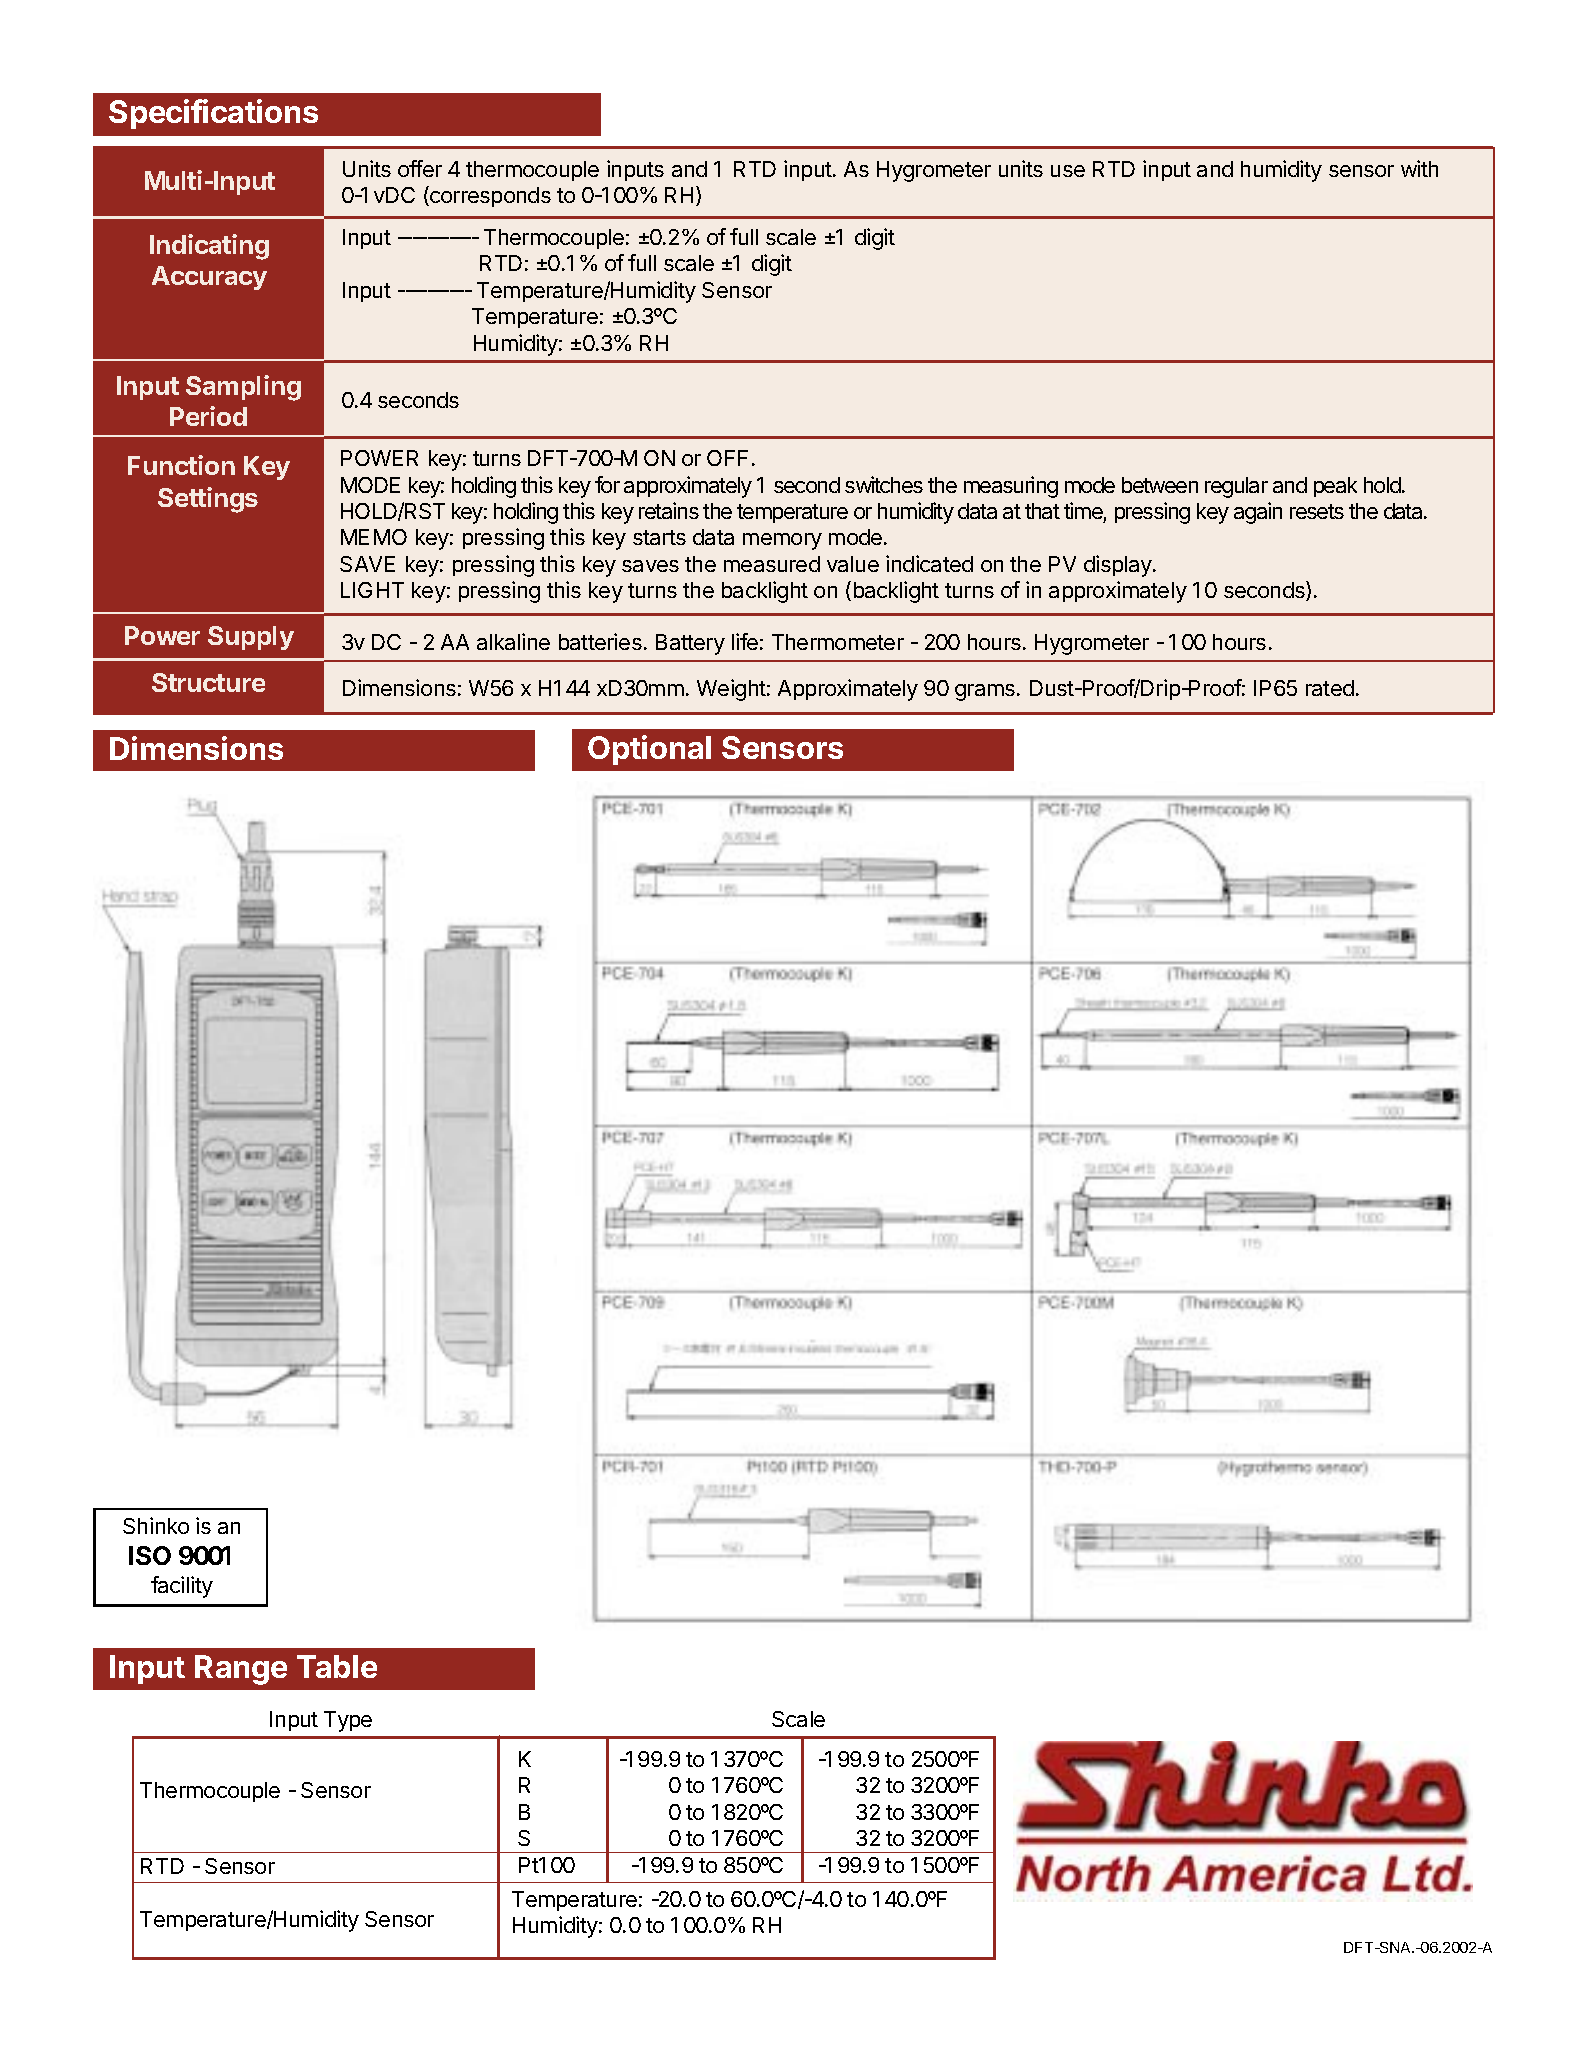 This document has height=2053, width=1586. I want to click on Supply, so click(251, 638).
